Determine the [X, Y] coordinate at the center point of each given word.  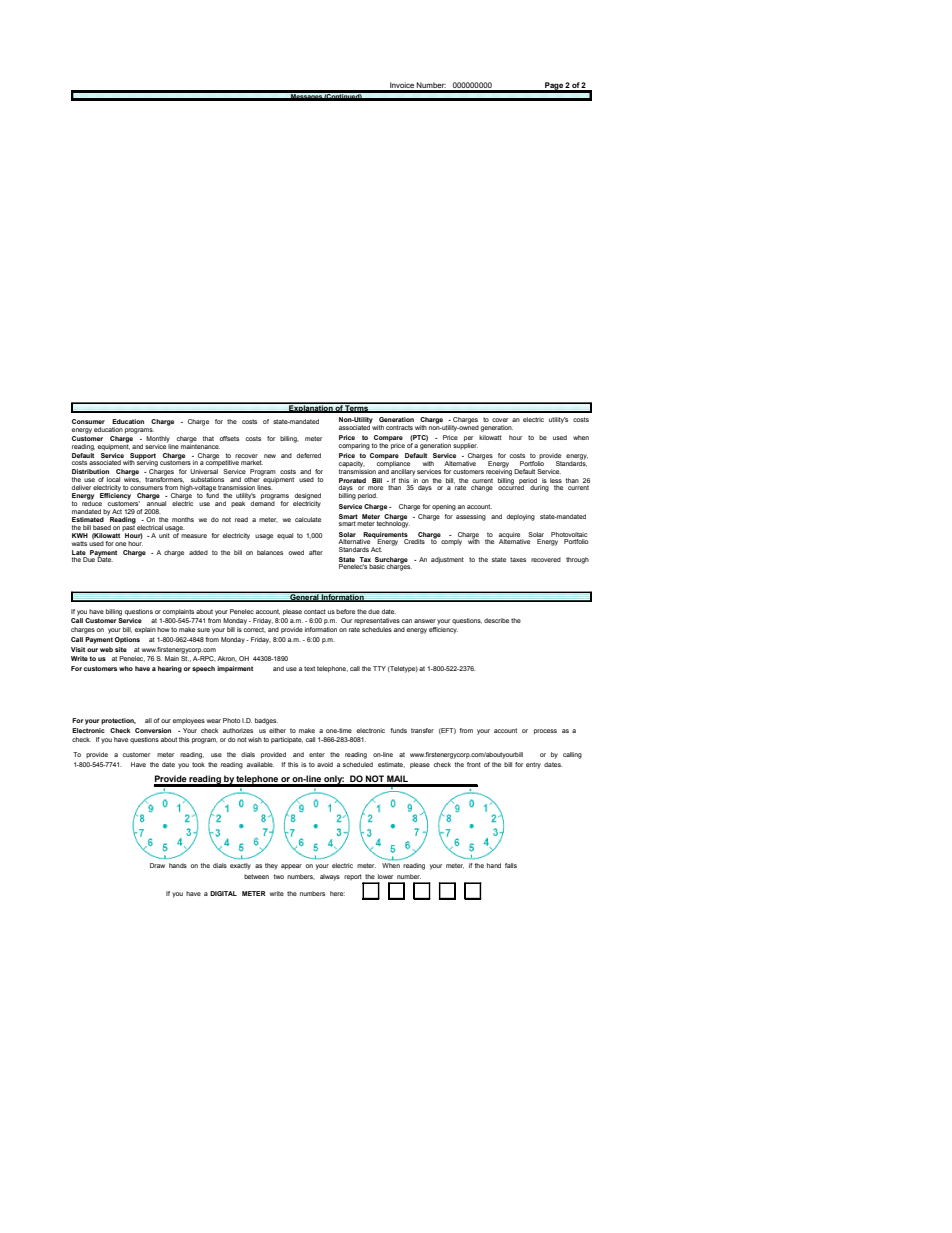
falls [511, 865]
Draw [157, 865]
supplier [465, 445]
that [208, 438]
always [330, 877]
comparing [354, 446]
